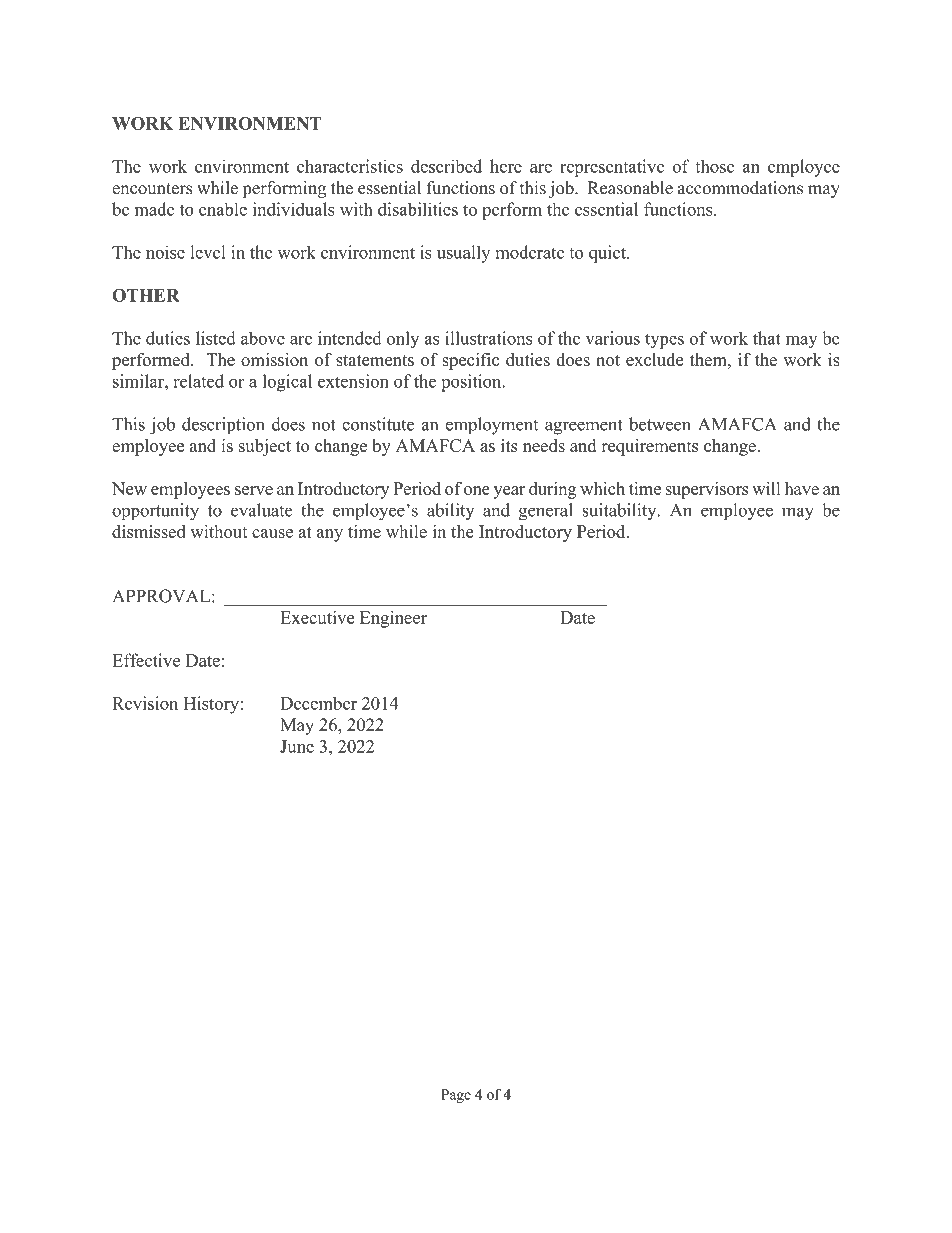 This screenshot has height=1233, width=952. Describe the element at coordinates (446, 166) in the screenshot. I see `described` at that location.
